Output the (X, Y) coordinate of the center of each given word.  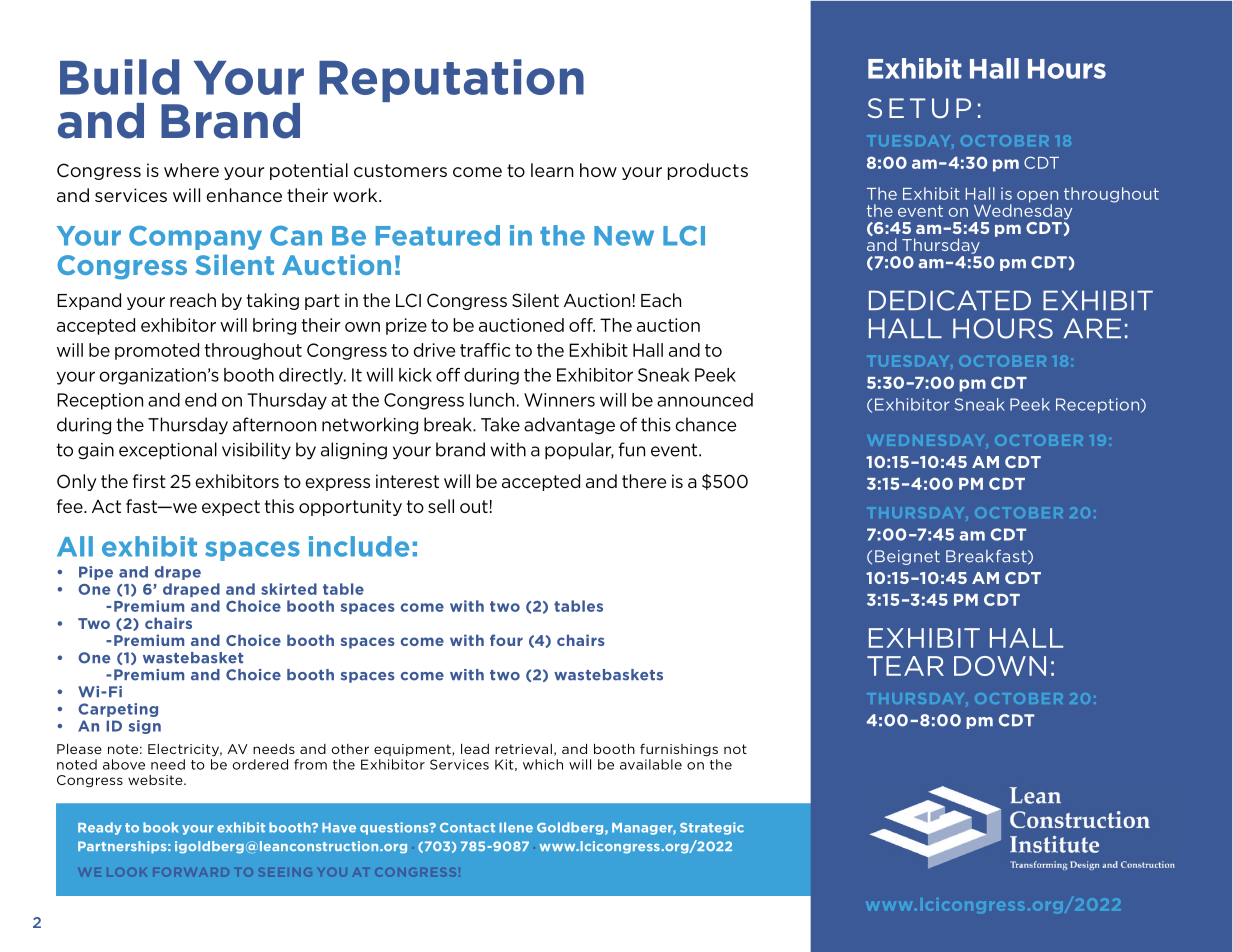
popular (579, 451)
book (160, 827)
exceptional (168, 451)
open (1037, 198)
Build (119, 77)
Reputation (451, 80)
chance (706, 424)
